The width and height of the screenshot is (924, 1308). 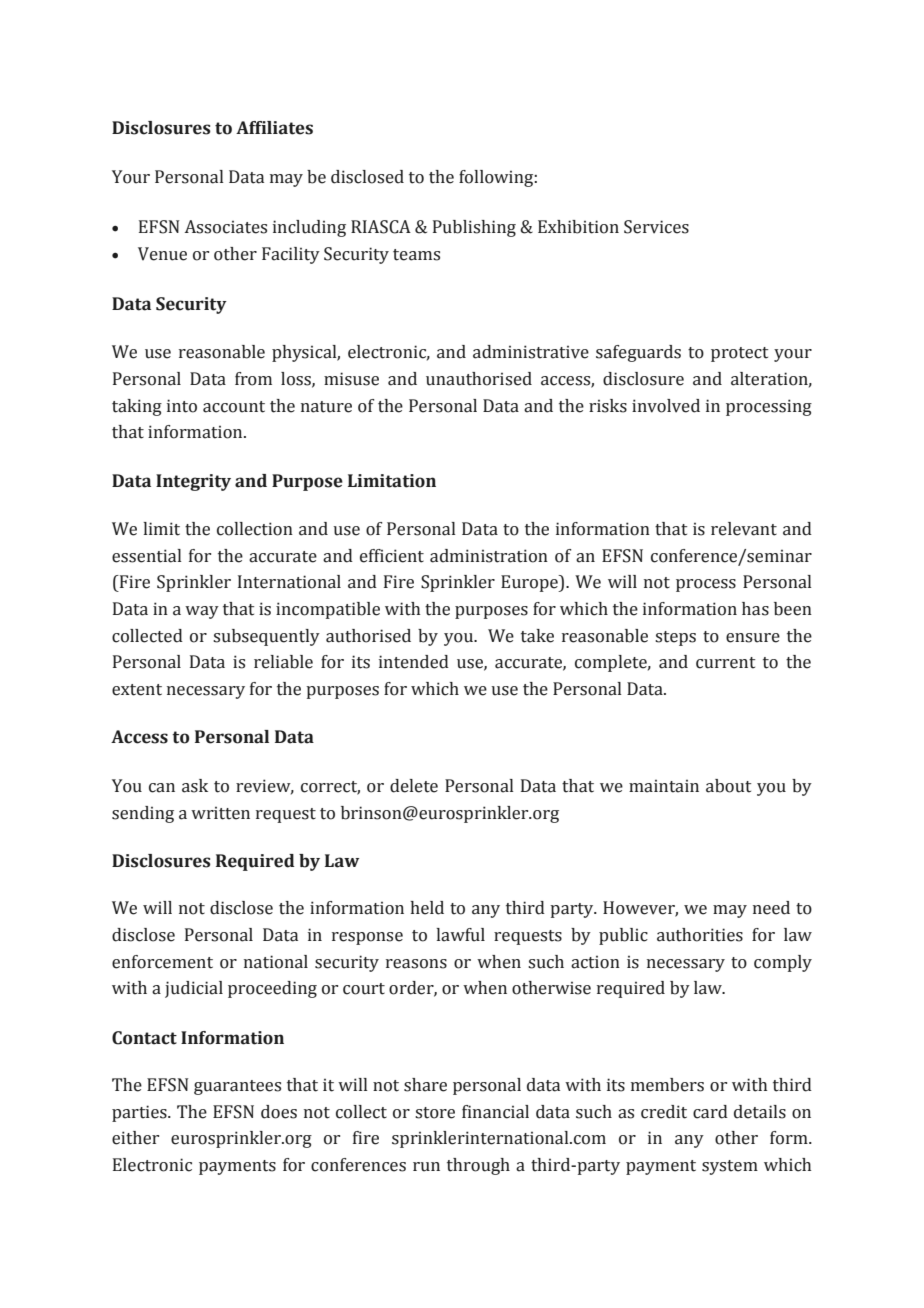 What do you see at coordinates (656, 227) in the screenshot?
I see `Services` at bounding box center [656, 227].
